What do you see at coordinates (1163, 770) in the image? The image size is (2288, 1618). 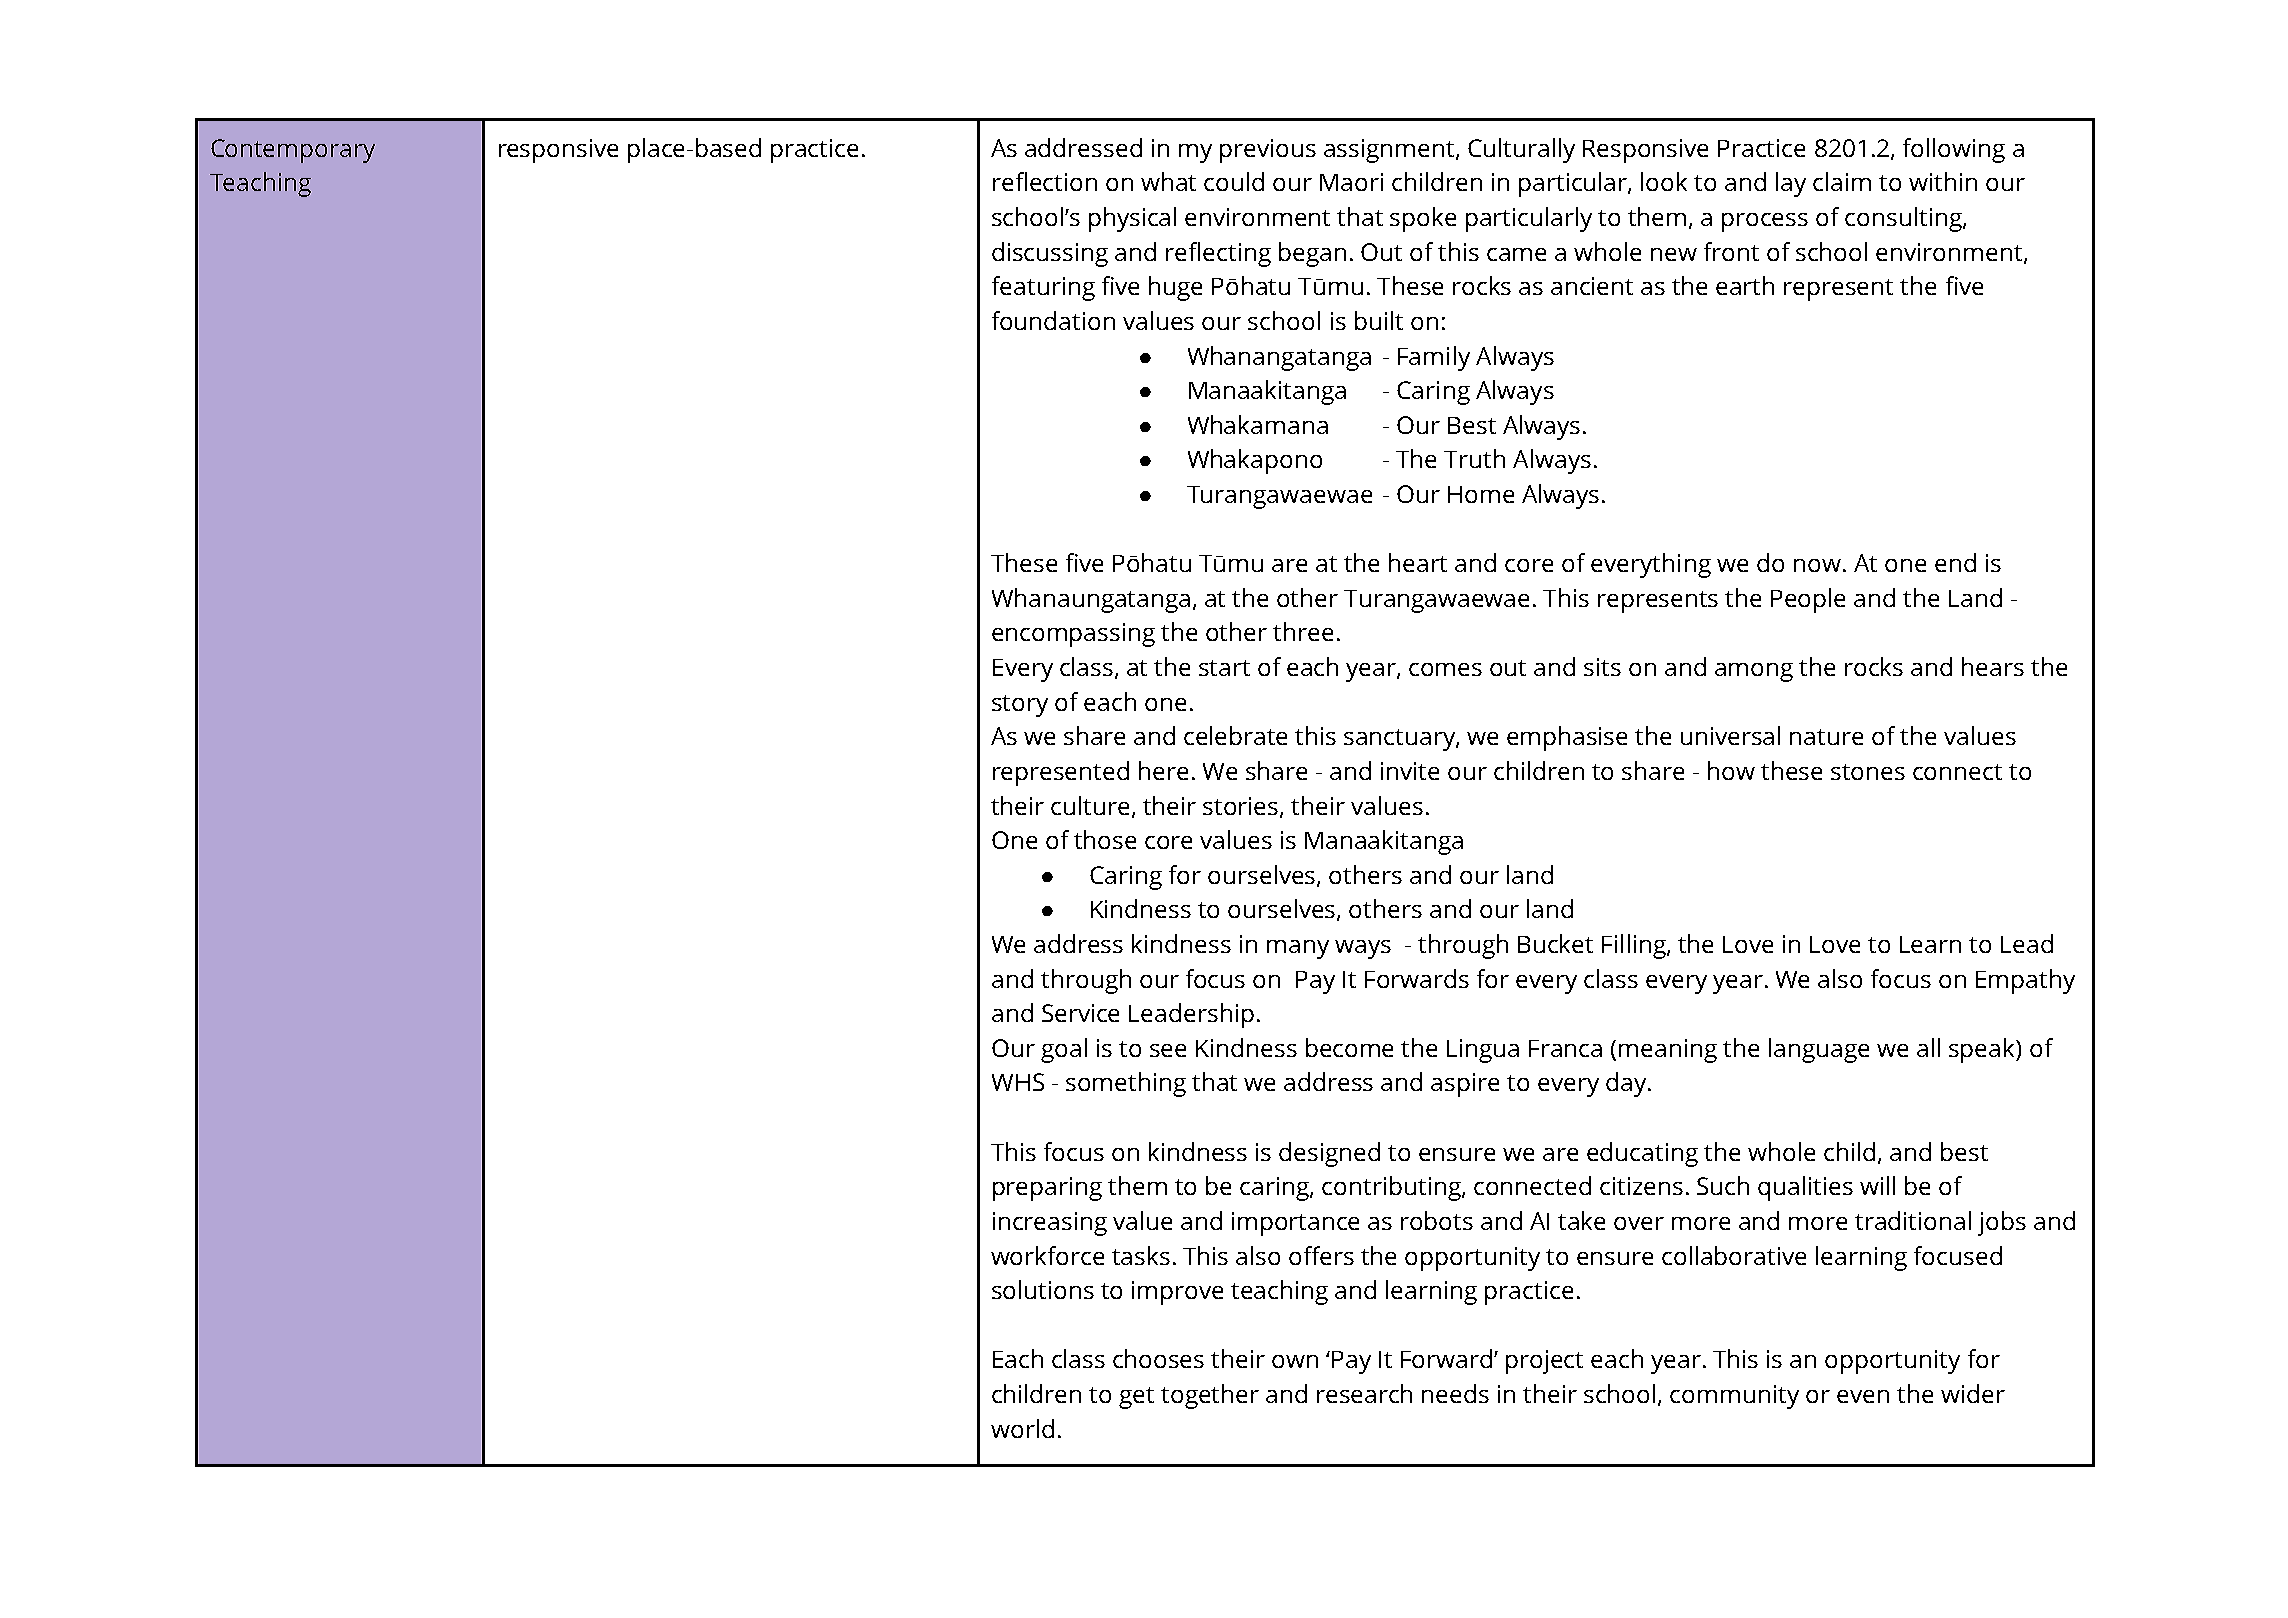 I see `here` at bounding box center [1163, 770].
